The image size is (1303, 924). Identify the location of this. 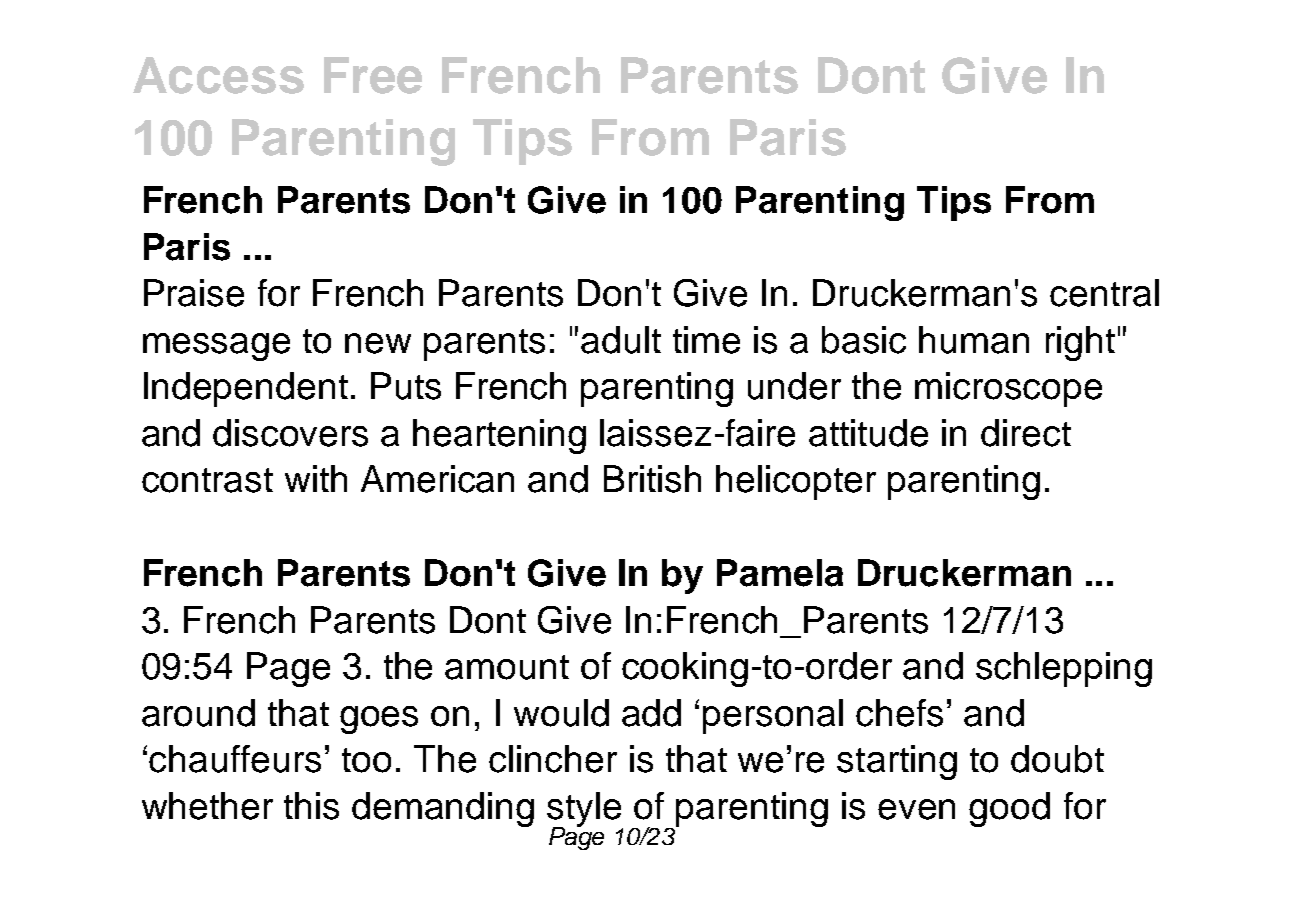
(311, 806).
